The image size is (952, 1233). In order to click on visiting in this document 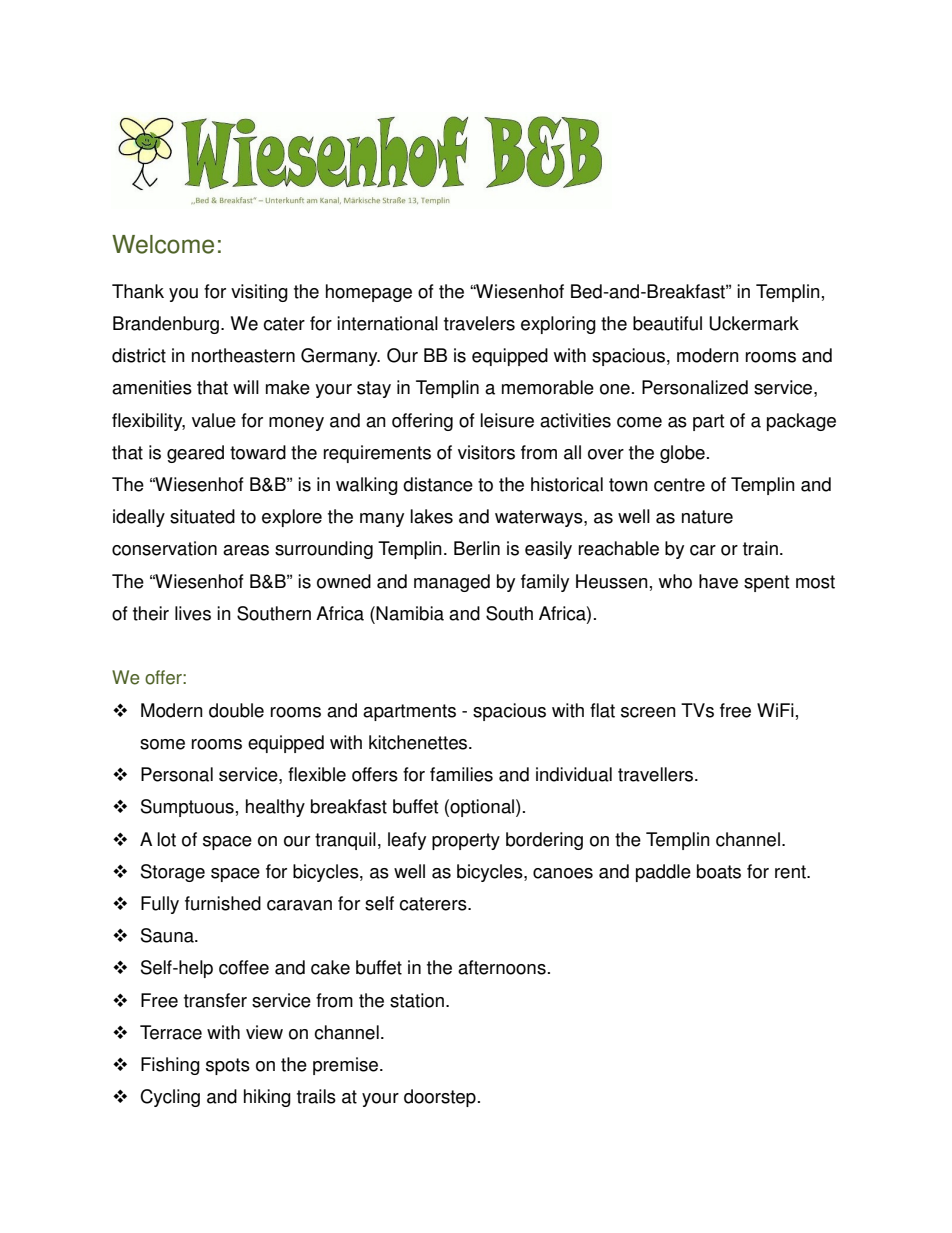, I will do `click(259, 293)`.
